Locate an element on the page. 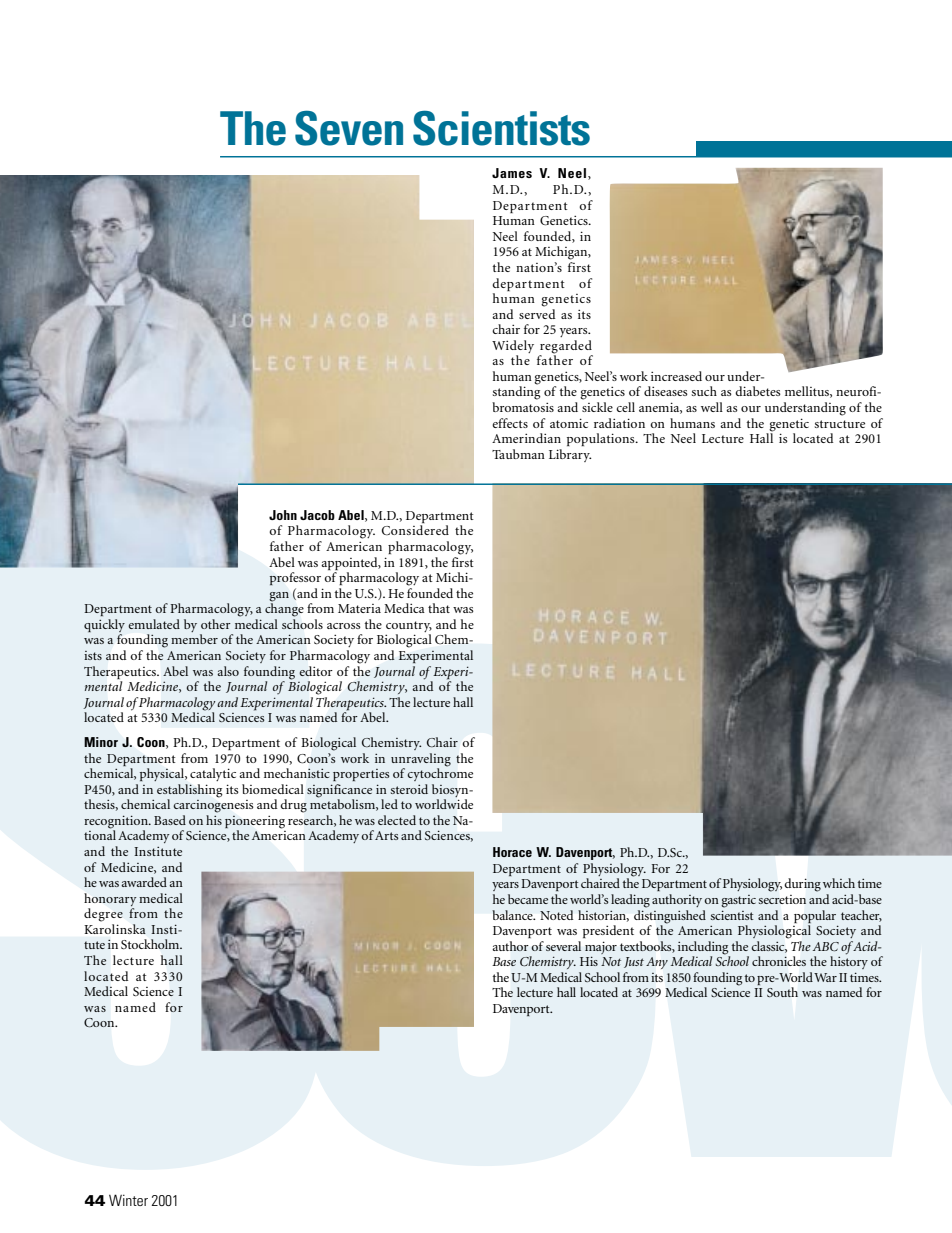  Seven is located at coordinates (349, 128).
